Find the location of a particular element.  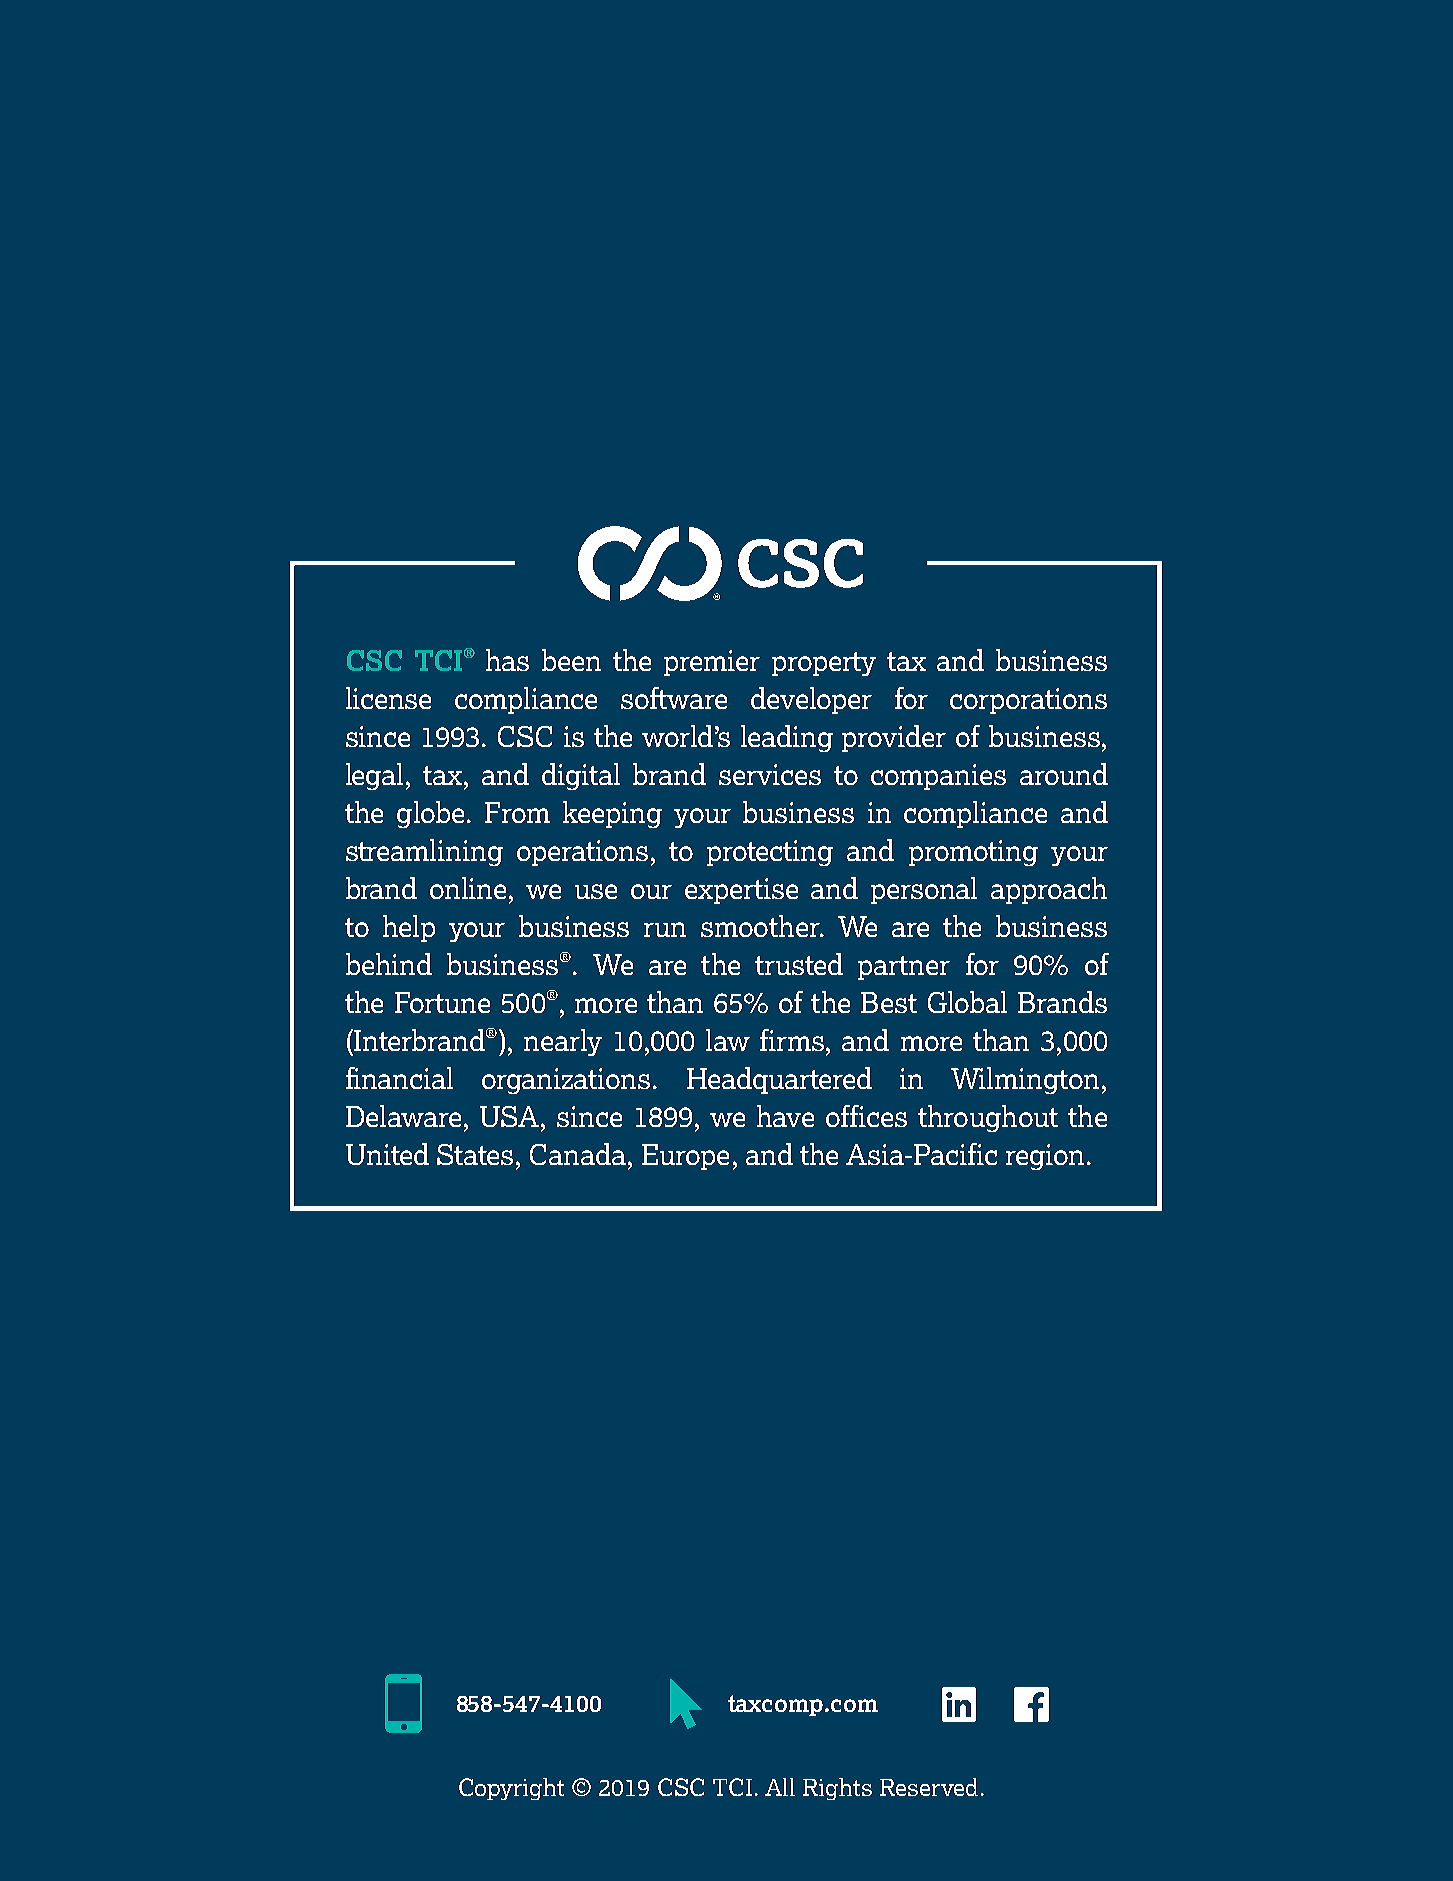

Copyright is located at coordinates (511, 1789).
